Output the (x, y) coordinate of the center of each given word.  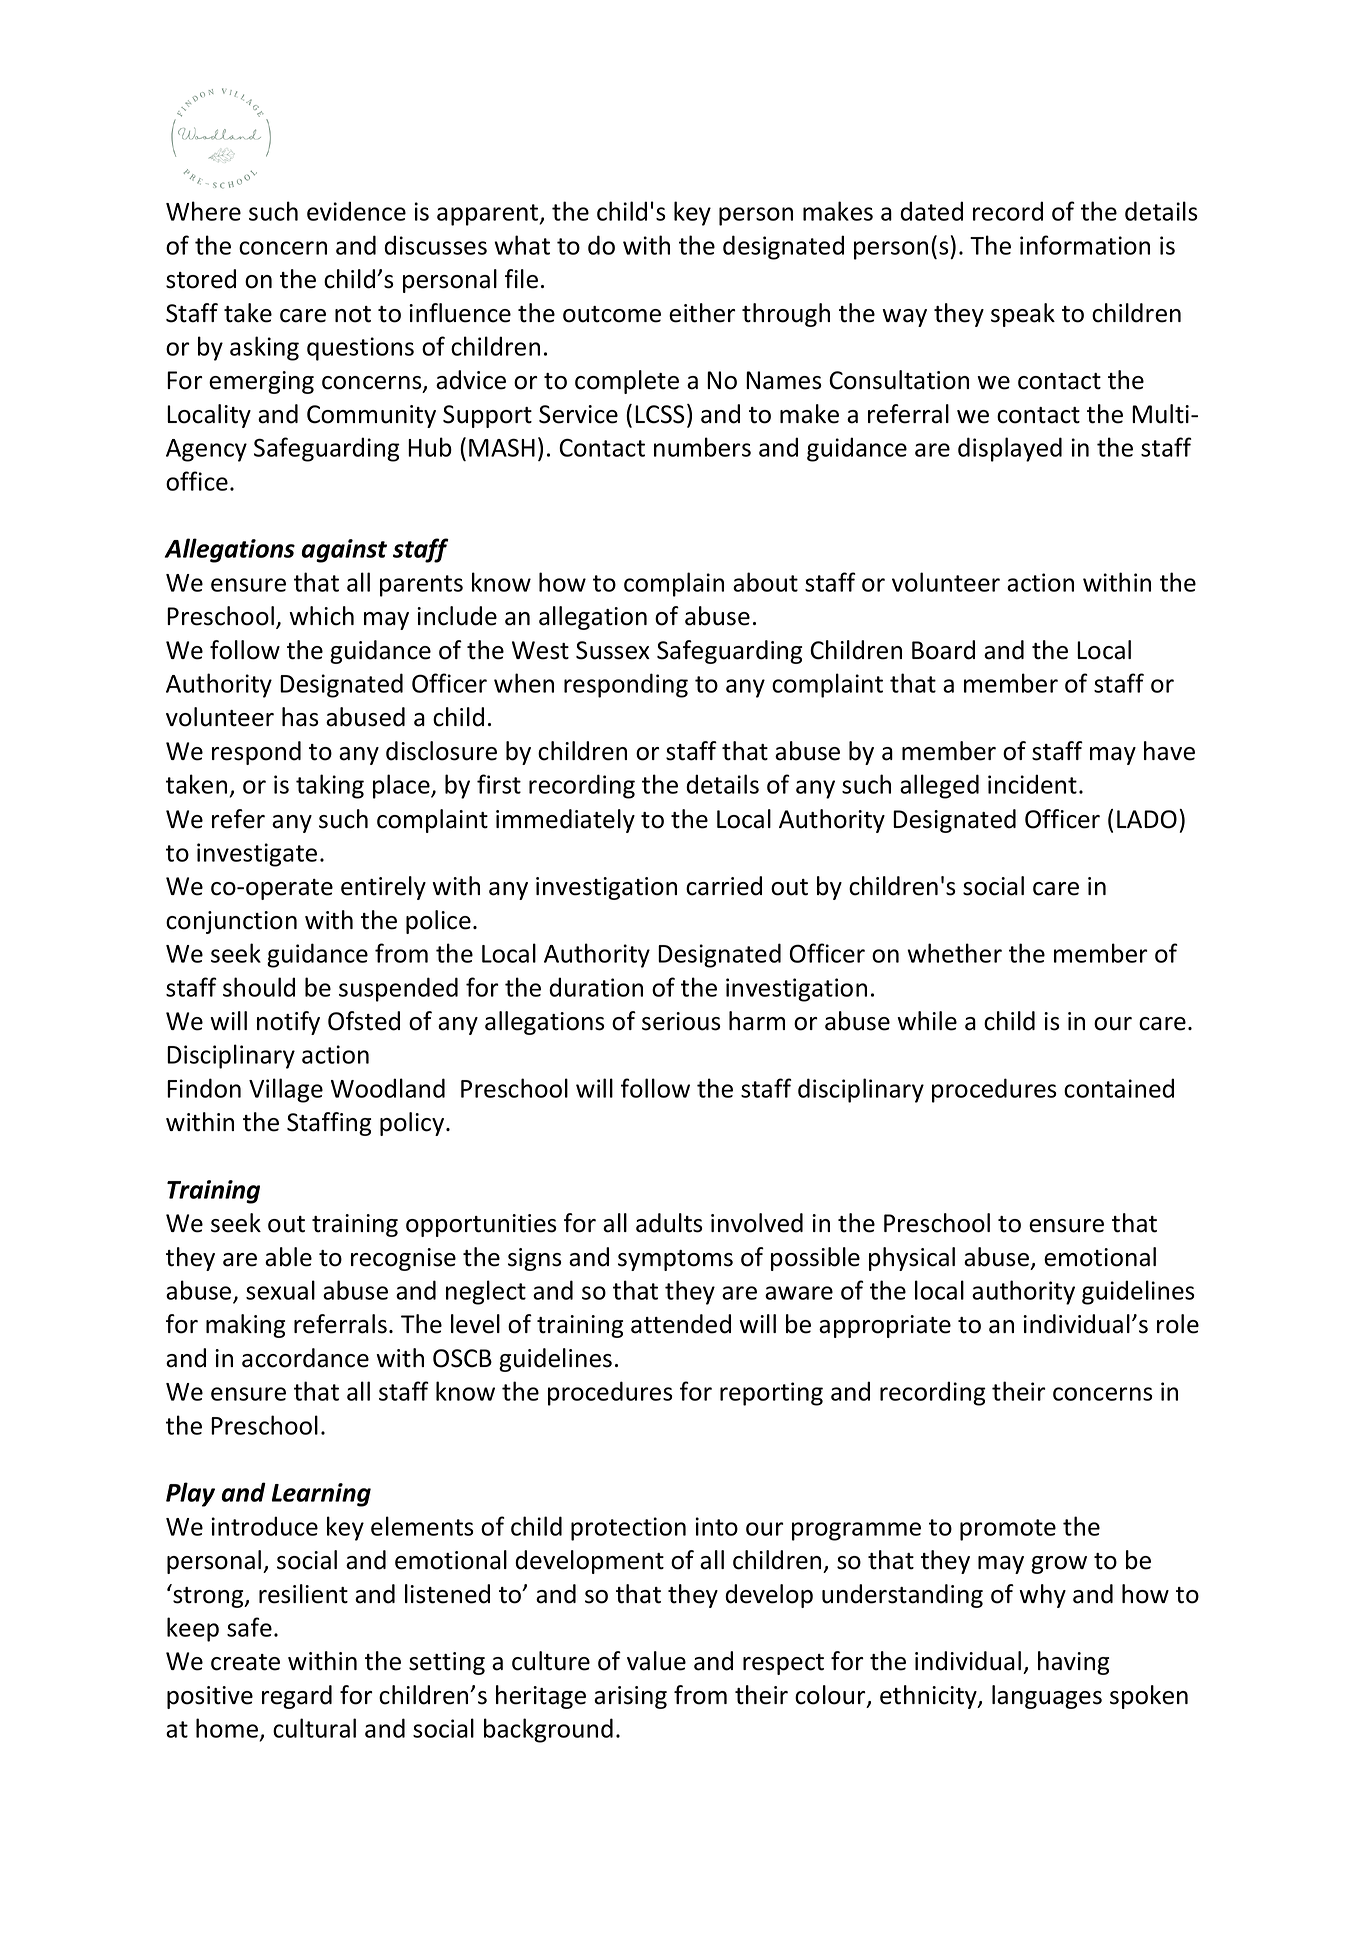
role (1178, 1324)
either (702, 313)
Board (943, 650)
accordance (305, 1358)
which (321, 616)
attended (681, 1324)
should (259, 987)
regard (297, 1697)
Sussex (613, 650)
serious (681, 1021)
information (1085, 245)
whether (954, 953)
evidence (356, 211)
